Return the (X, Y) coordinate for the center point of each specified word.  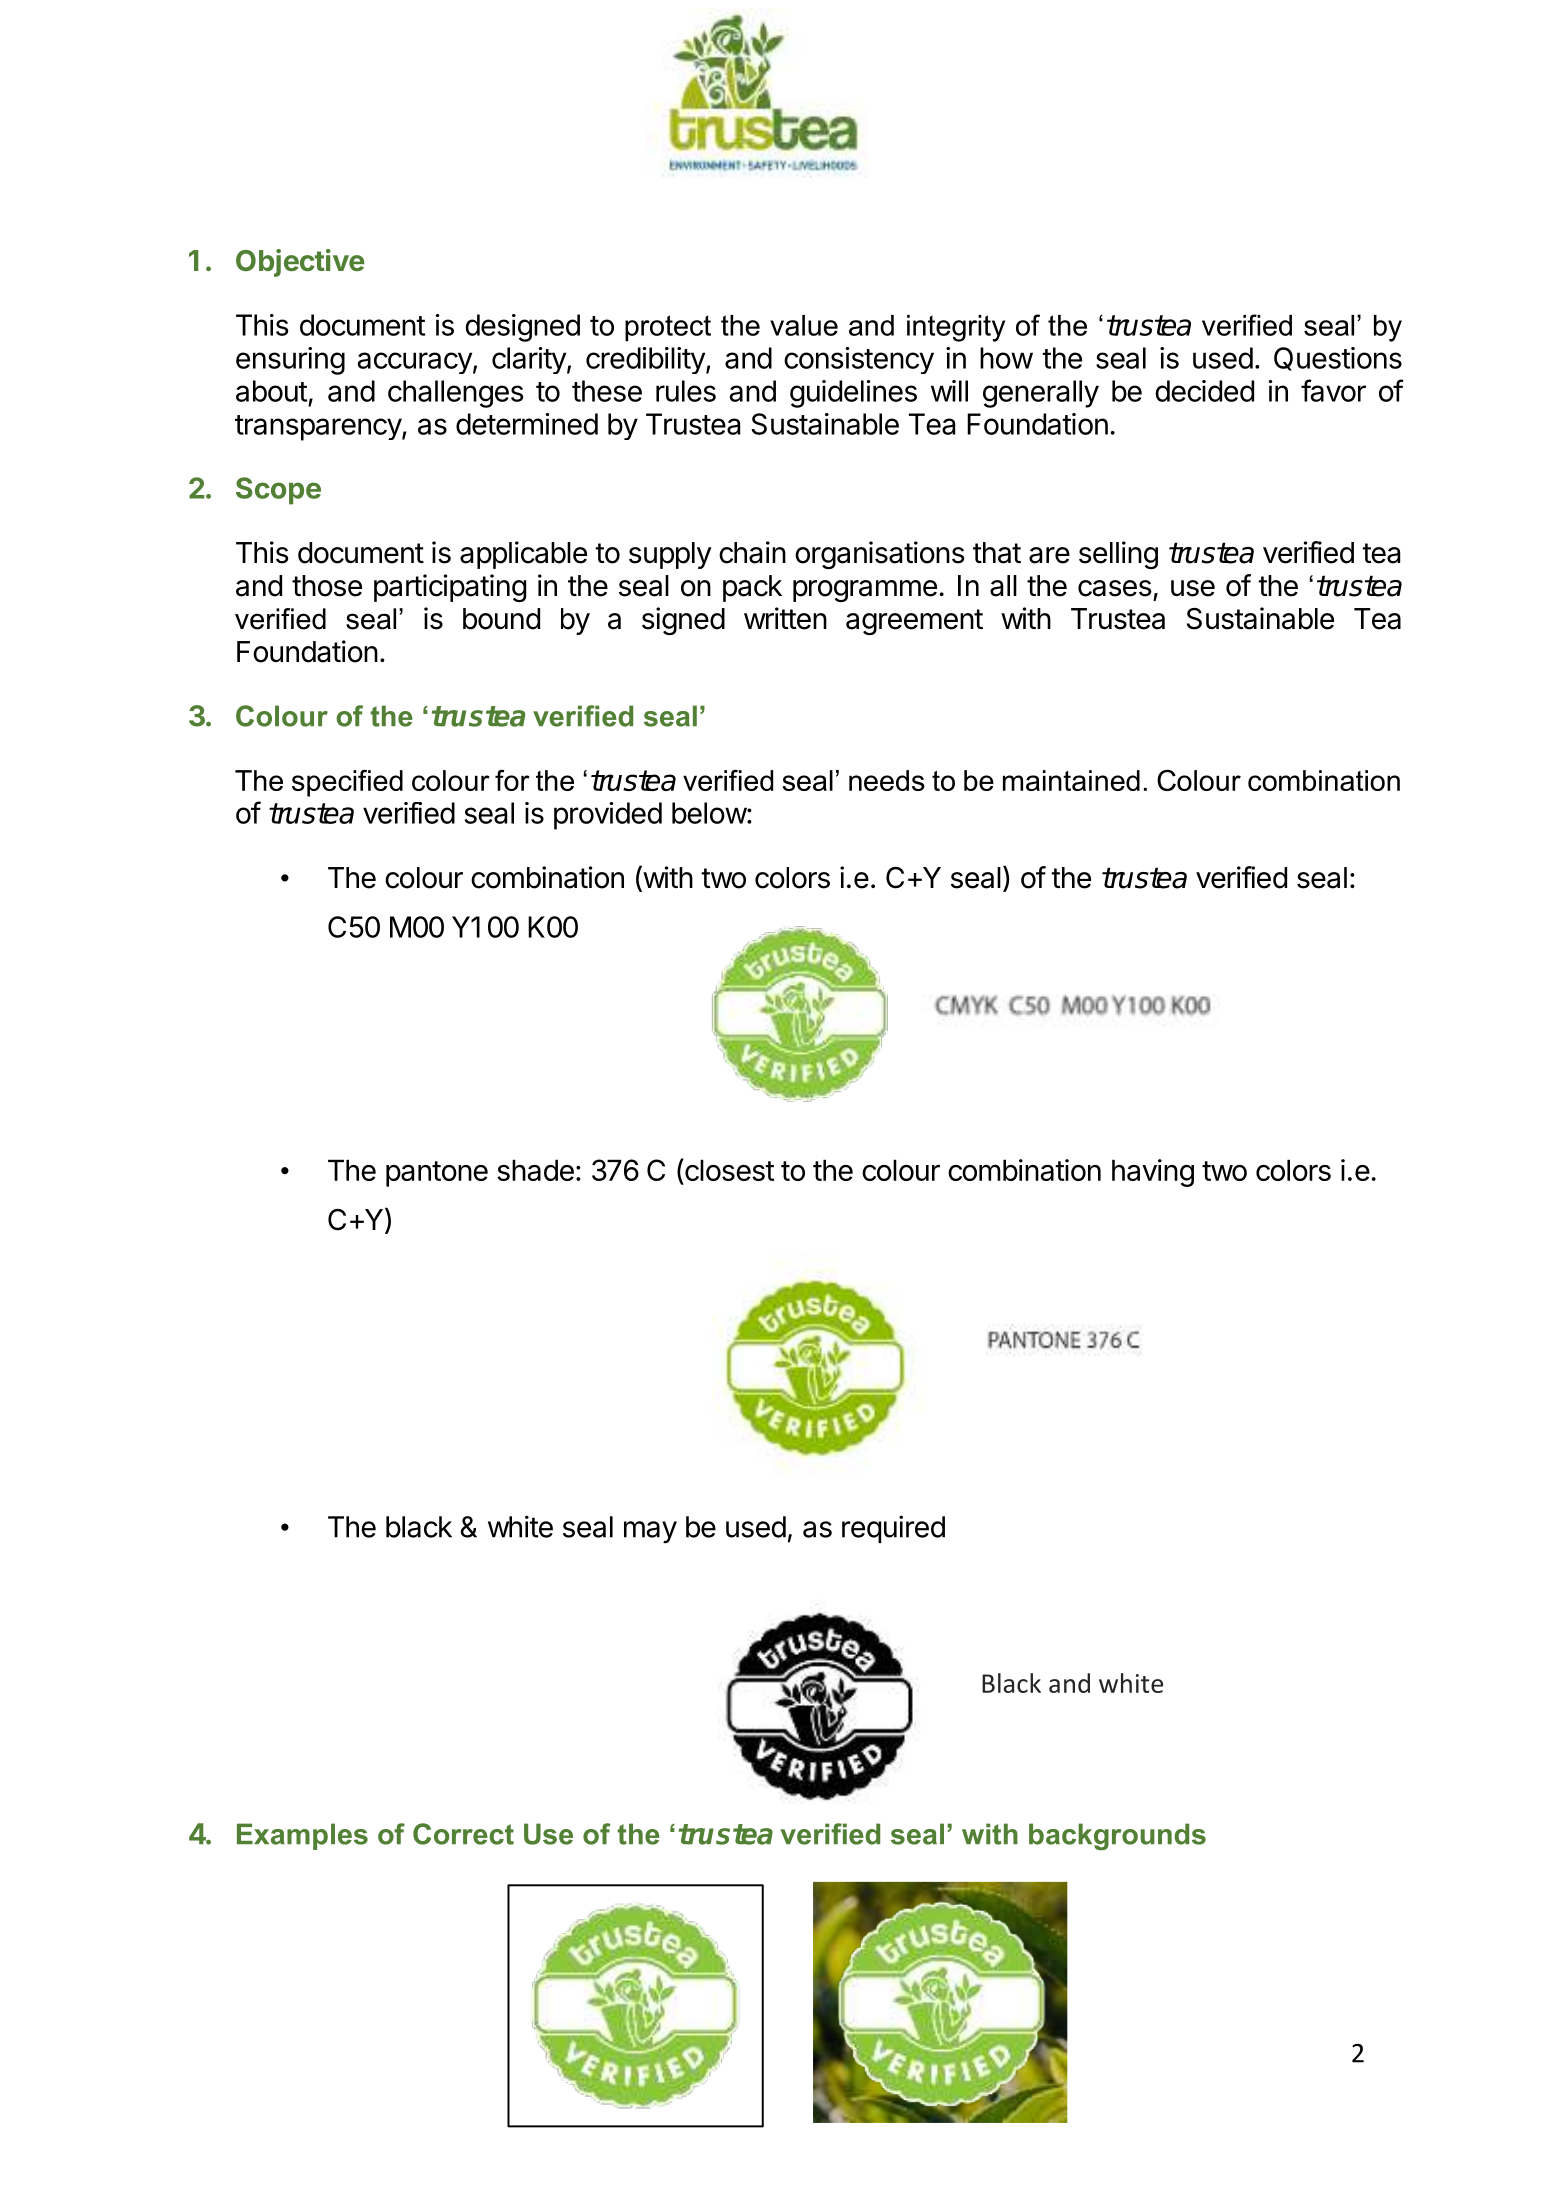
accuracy (415, 363)
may (650, 1532)
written (785, 618)
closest (728, 1169)
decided (1204, 391)
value (804, 325)
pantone (437, 1174)
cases (1115, 588)
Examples (302, 1836)
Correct (463, 1834)
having (1153, 1173)
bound (501, 619)
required (893, 1529)
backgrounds (1117, 1837)
